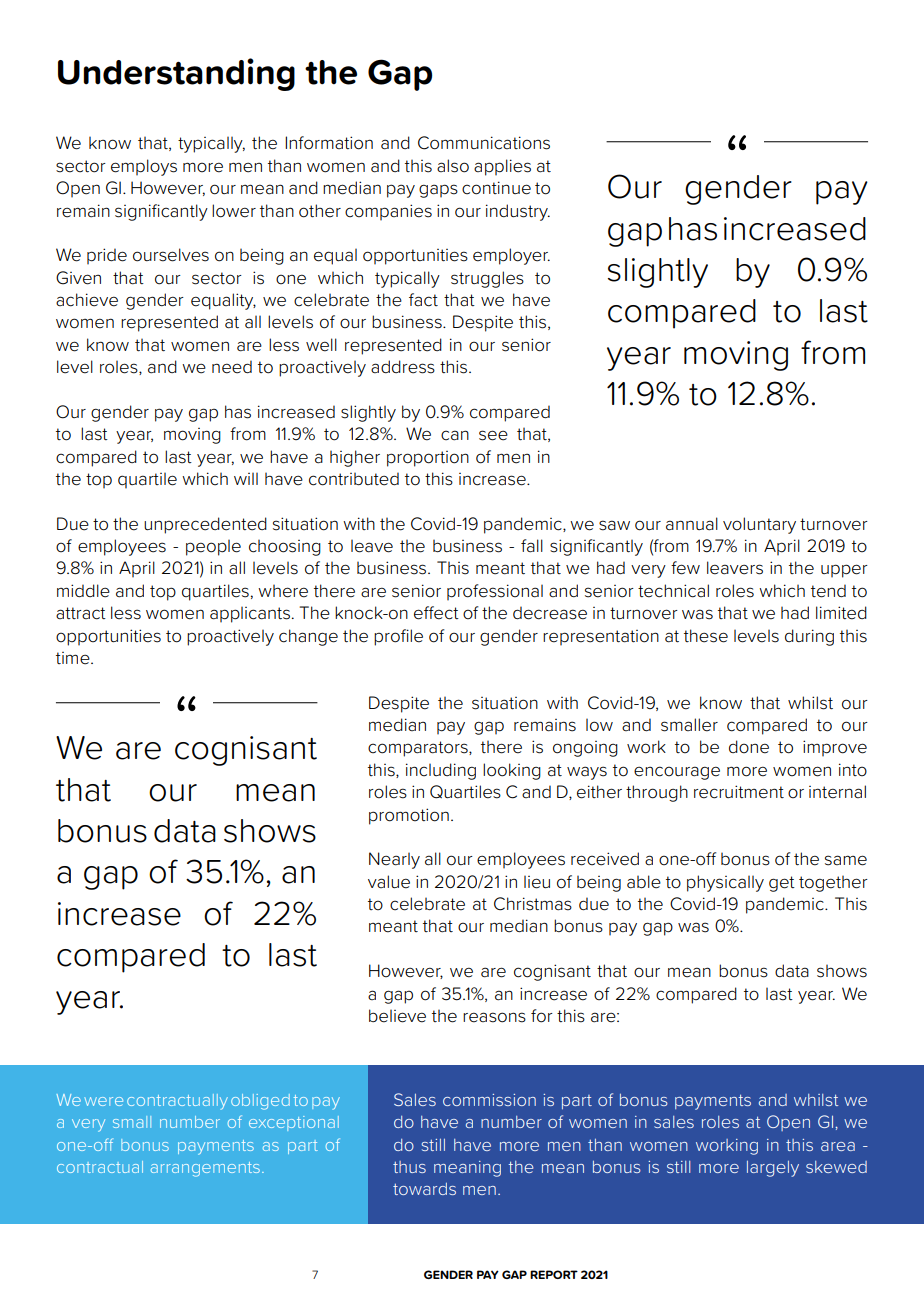 This screenshot has width=924, height=1308. Describe the element at coordinates (809, 637) in the screenshot. I see `during` at that location.
